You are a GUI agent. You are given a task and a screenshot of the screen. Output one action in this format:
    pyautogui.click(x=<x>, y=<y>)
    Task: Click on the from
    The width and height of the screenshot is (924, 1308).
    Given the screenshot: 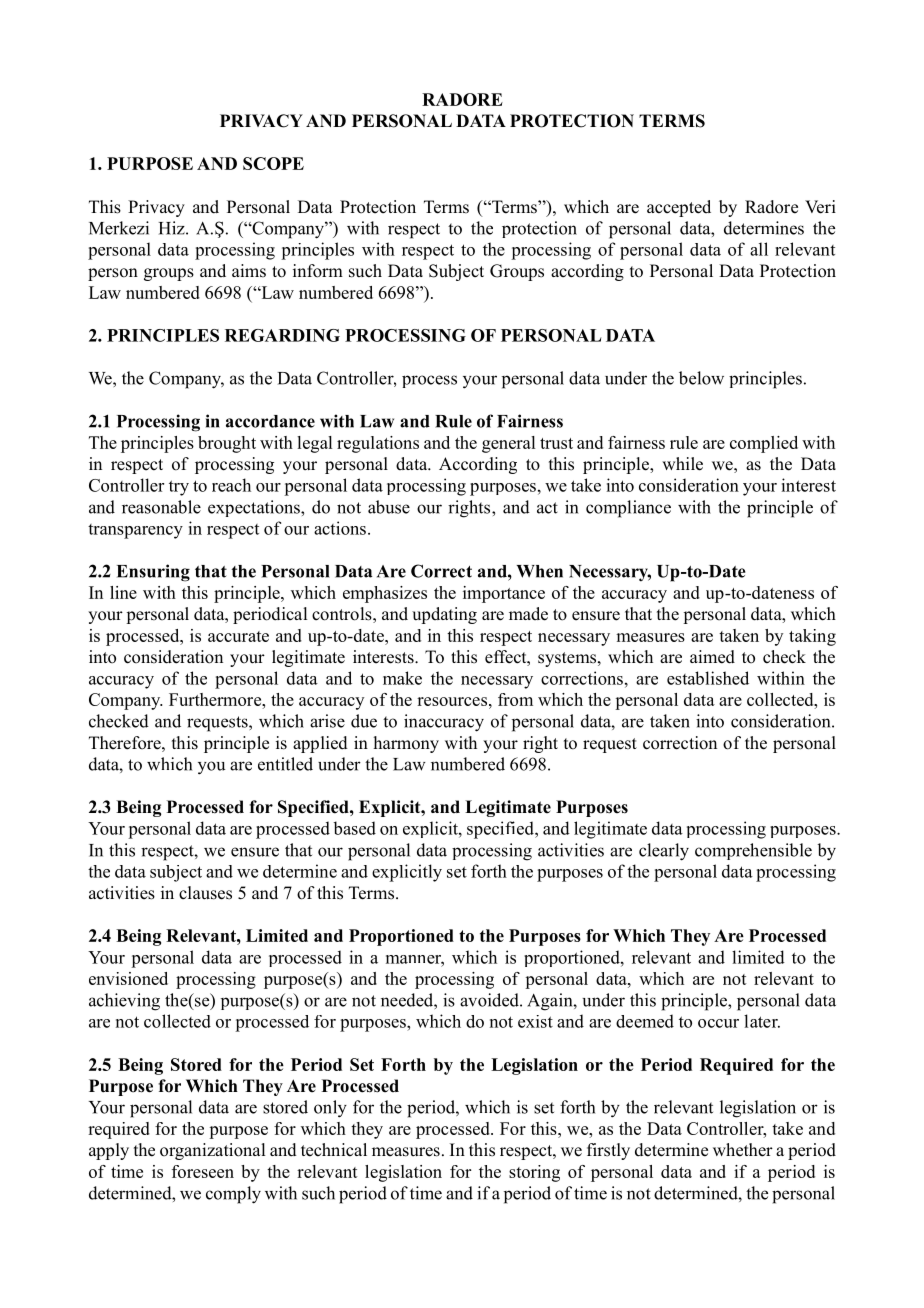 What is the action you would take?
    pyautogui.click(x=515, y=699)
